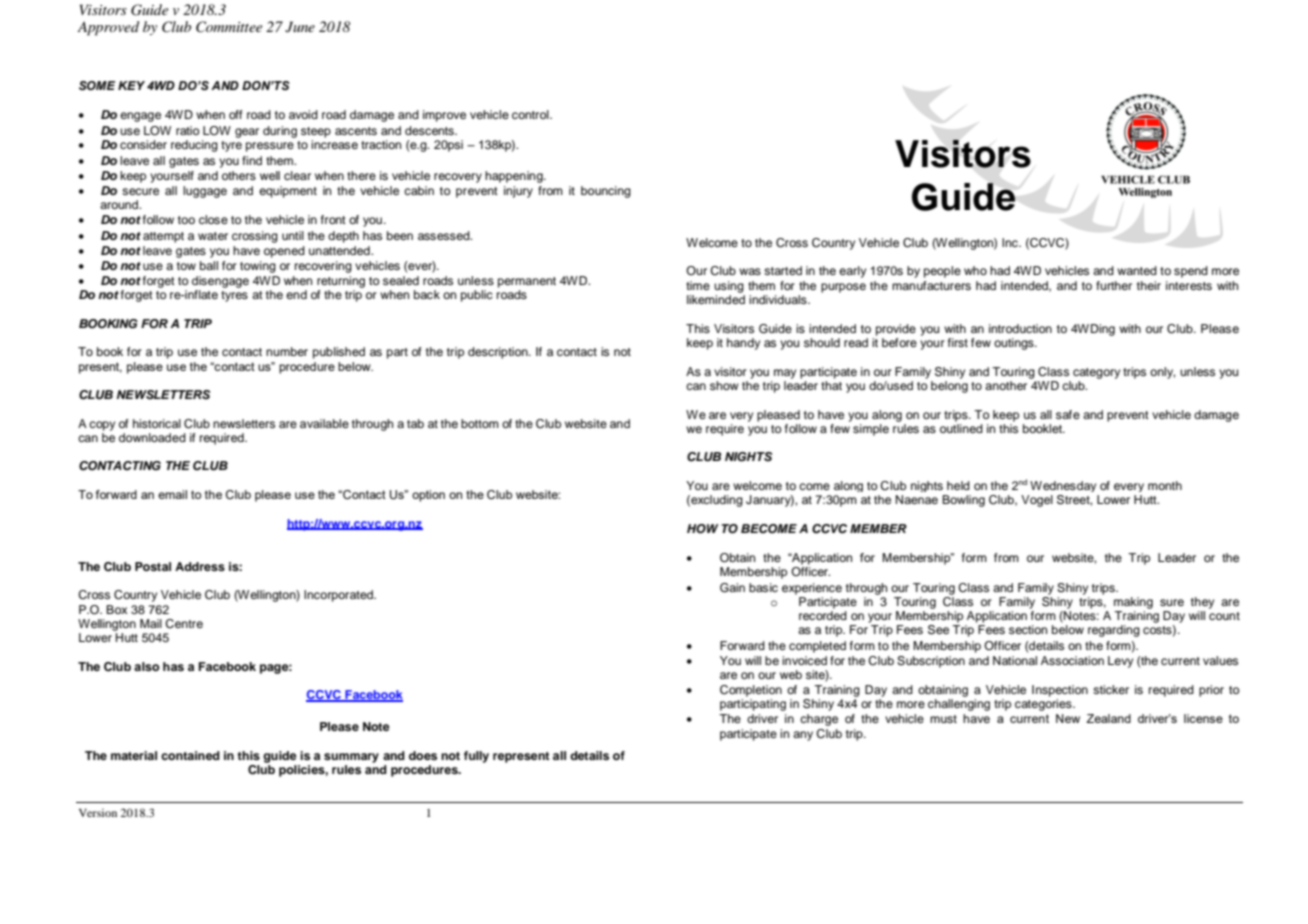 The width and height of the screenshot is (1308, 924). What do you see at coordinates (157, 423) in the screenshot?
I see `historical` at bounding box center [157, 423].
